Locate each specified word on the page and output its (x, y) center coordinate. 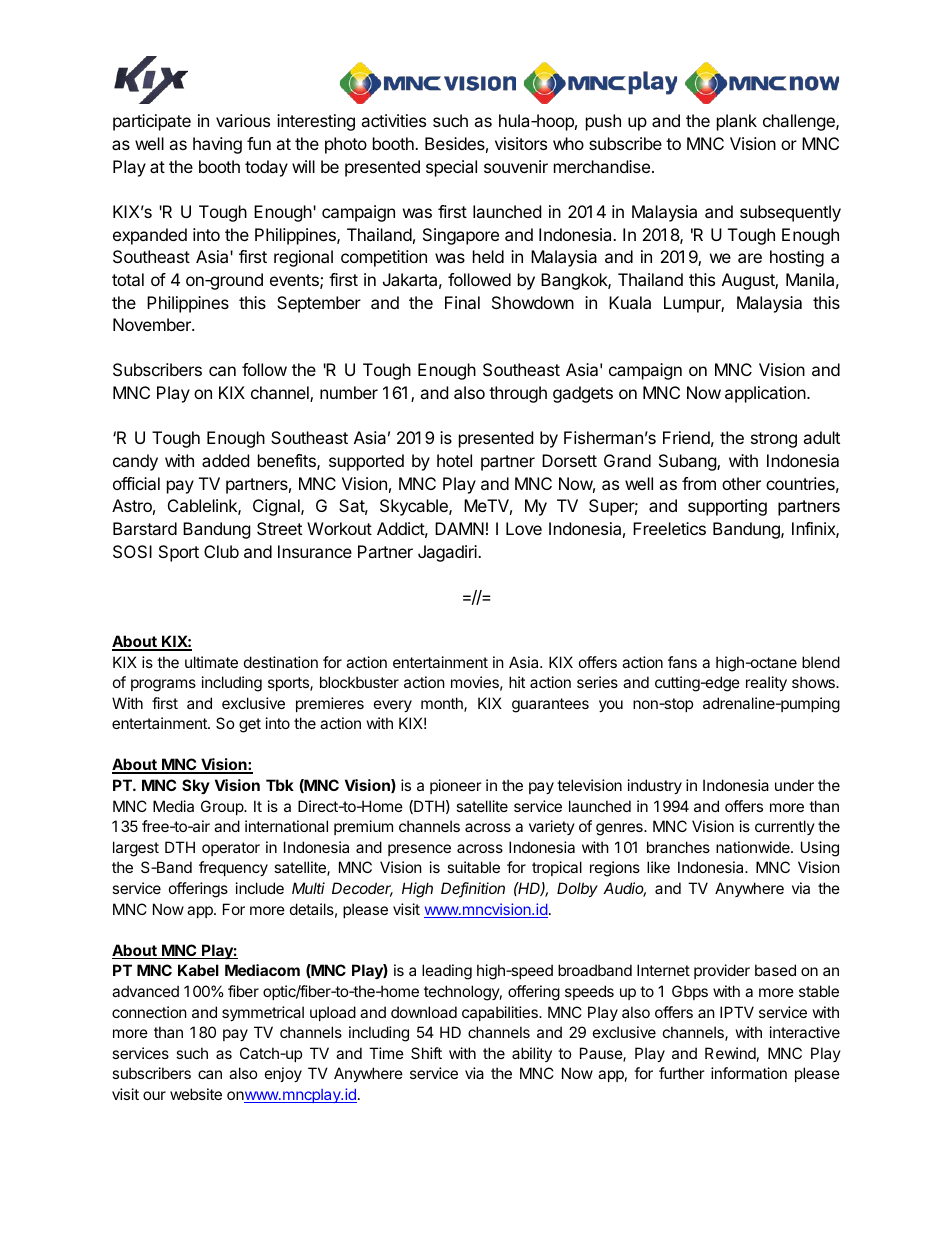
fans (682, 662)
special (451, 168)
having (217, 145)
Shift (426, 1053)
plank (737, 122)
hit (517, 682)
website (196, 1094)
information (749, 1073)
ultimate (211, 662)
